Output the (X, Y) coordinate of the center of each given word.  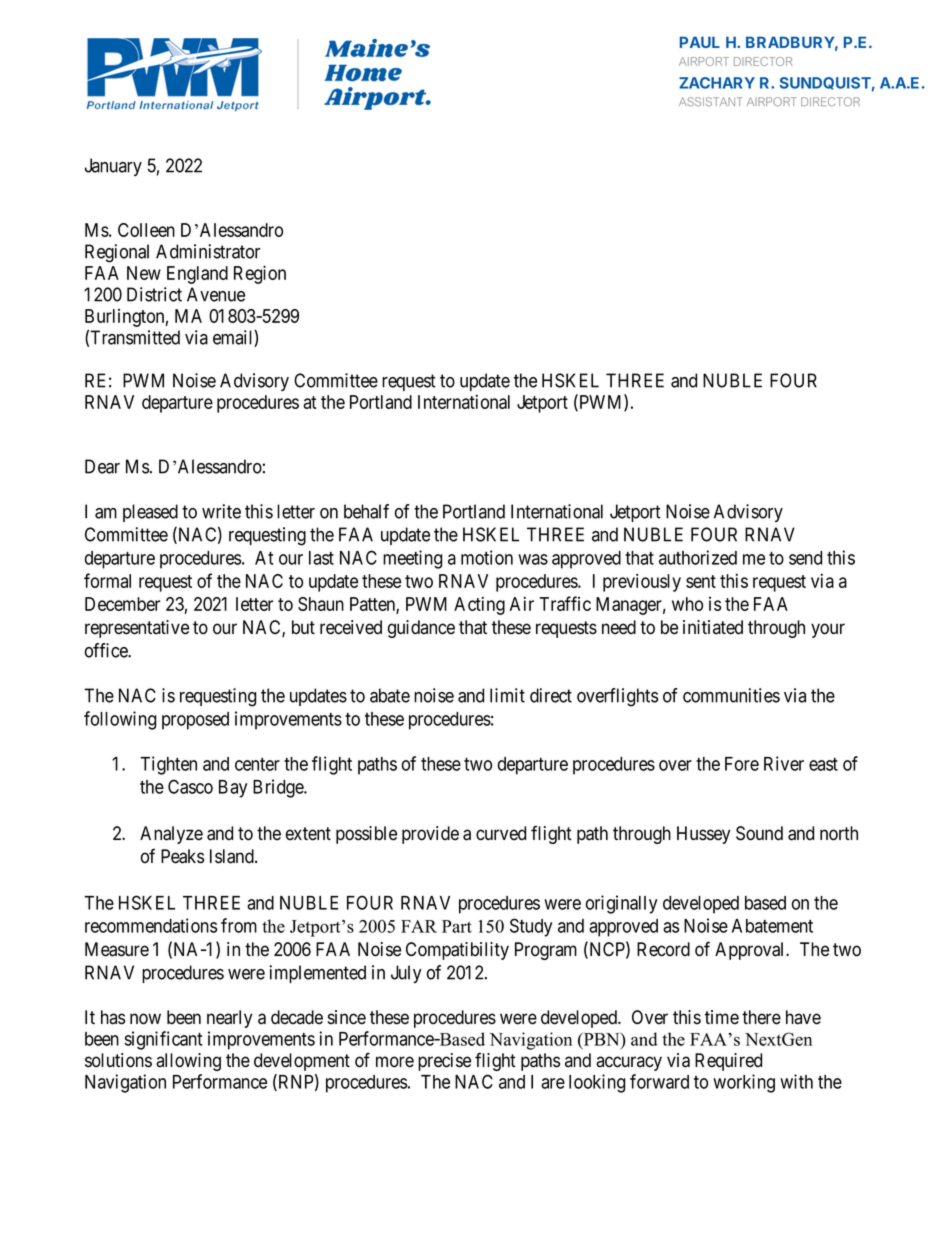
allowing (188, 1062)
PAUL (700, 42)
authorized (698, 557)
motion (487, 557)
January (113, 167)
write (221, 511)
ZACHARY (717, 83)
